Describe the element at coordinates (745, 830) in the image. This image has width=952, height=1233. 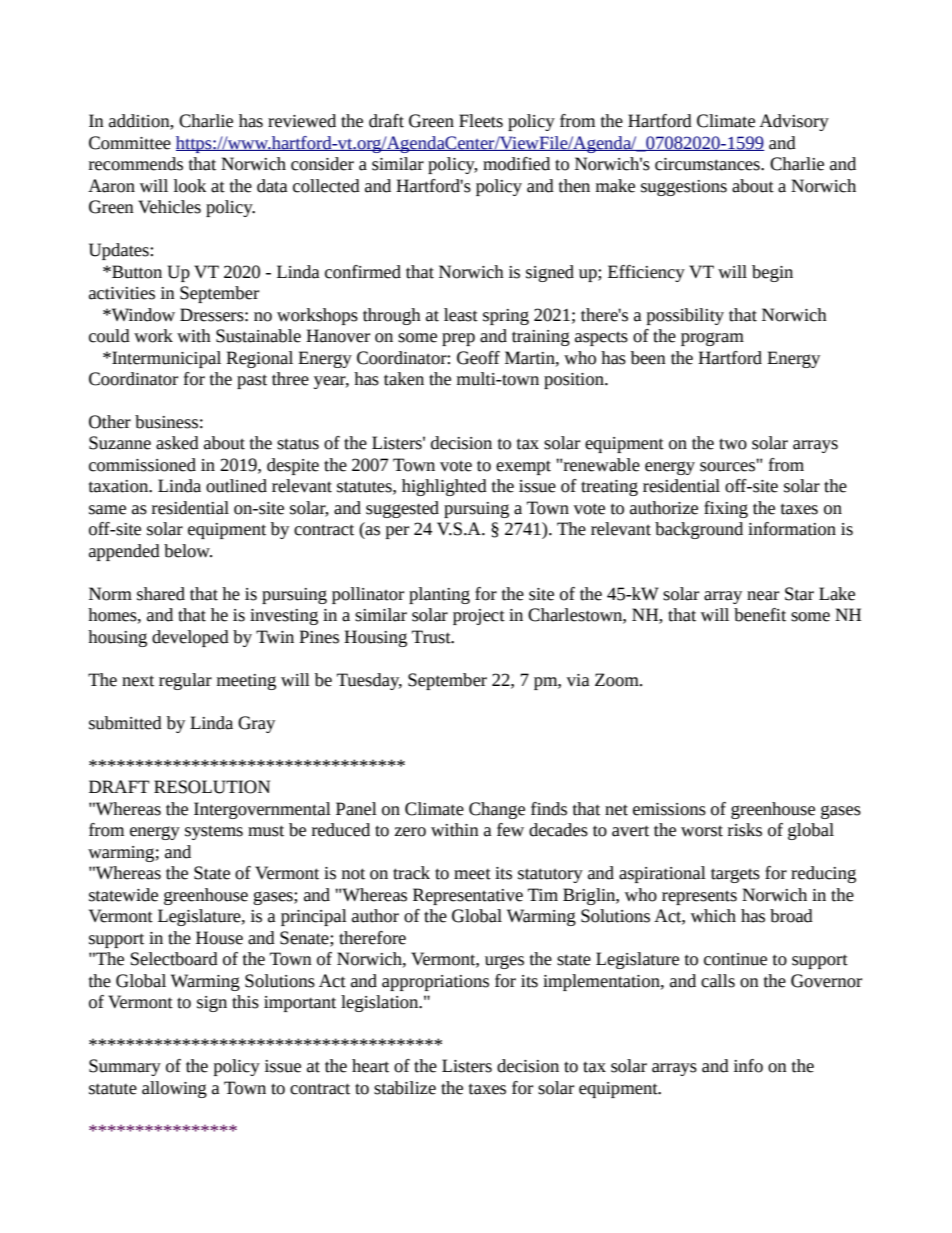
I see `risks` at that location.
